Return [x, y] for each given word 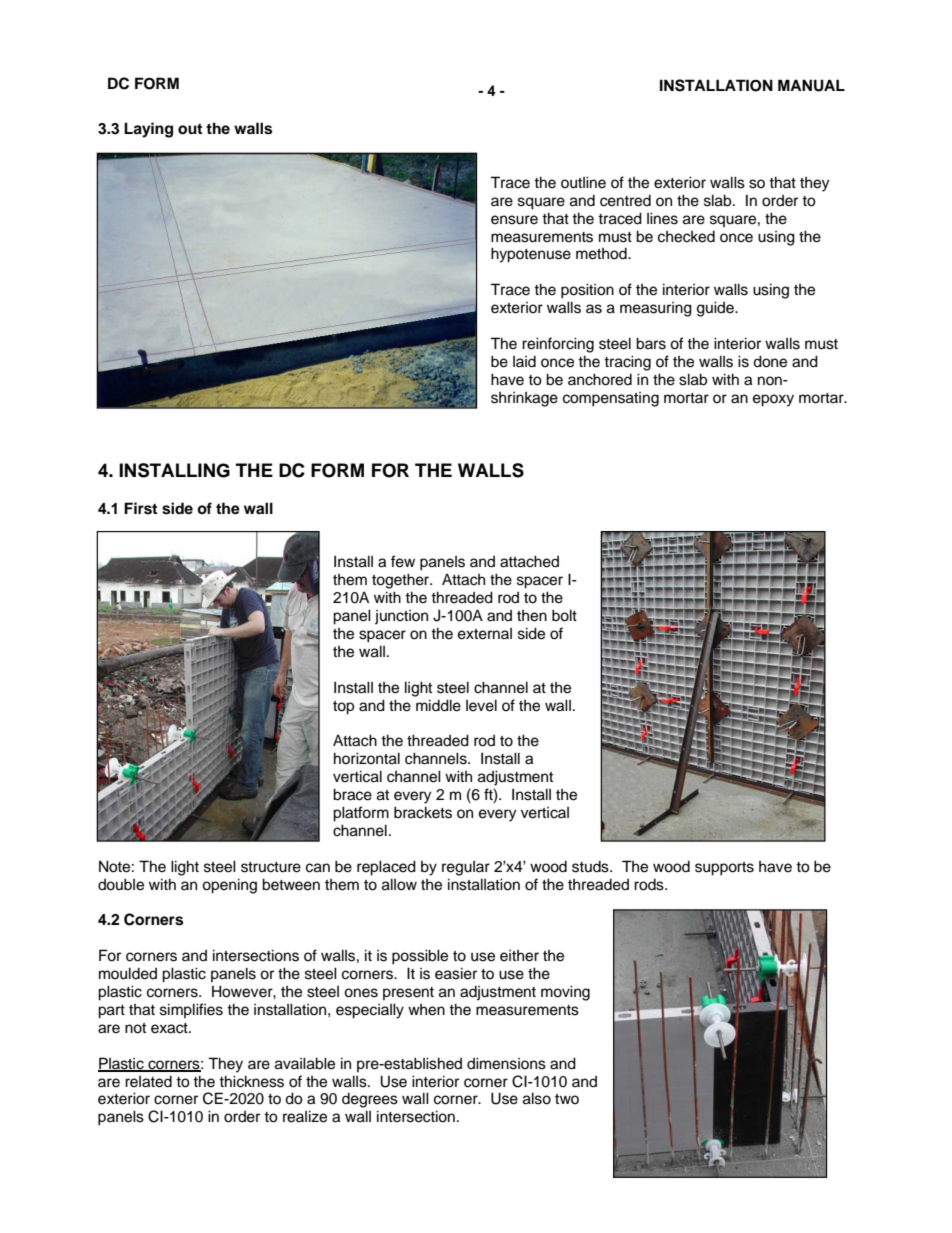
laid [524, 362]
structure [271, 867]
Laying [148, 130]
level [481, 705]
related [148, 1082]
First [140, 508]
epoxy [773, 400]
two [567, 1099]
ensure [514, 220]
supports [724, 869]
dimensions [506, 1063]
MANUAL [811, 85]
